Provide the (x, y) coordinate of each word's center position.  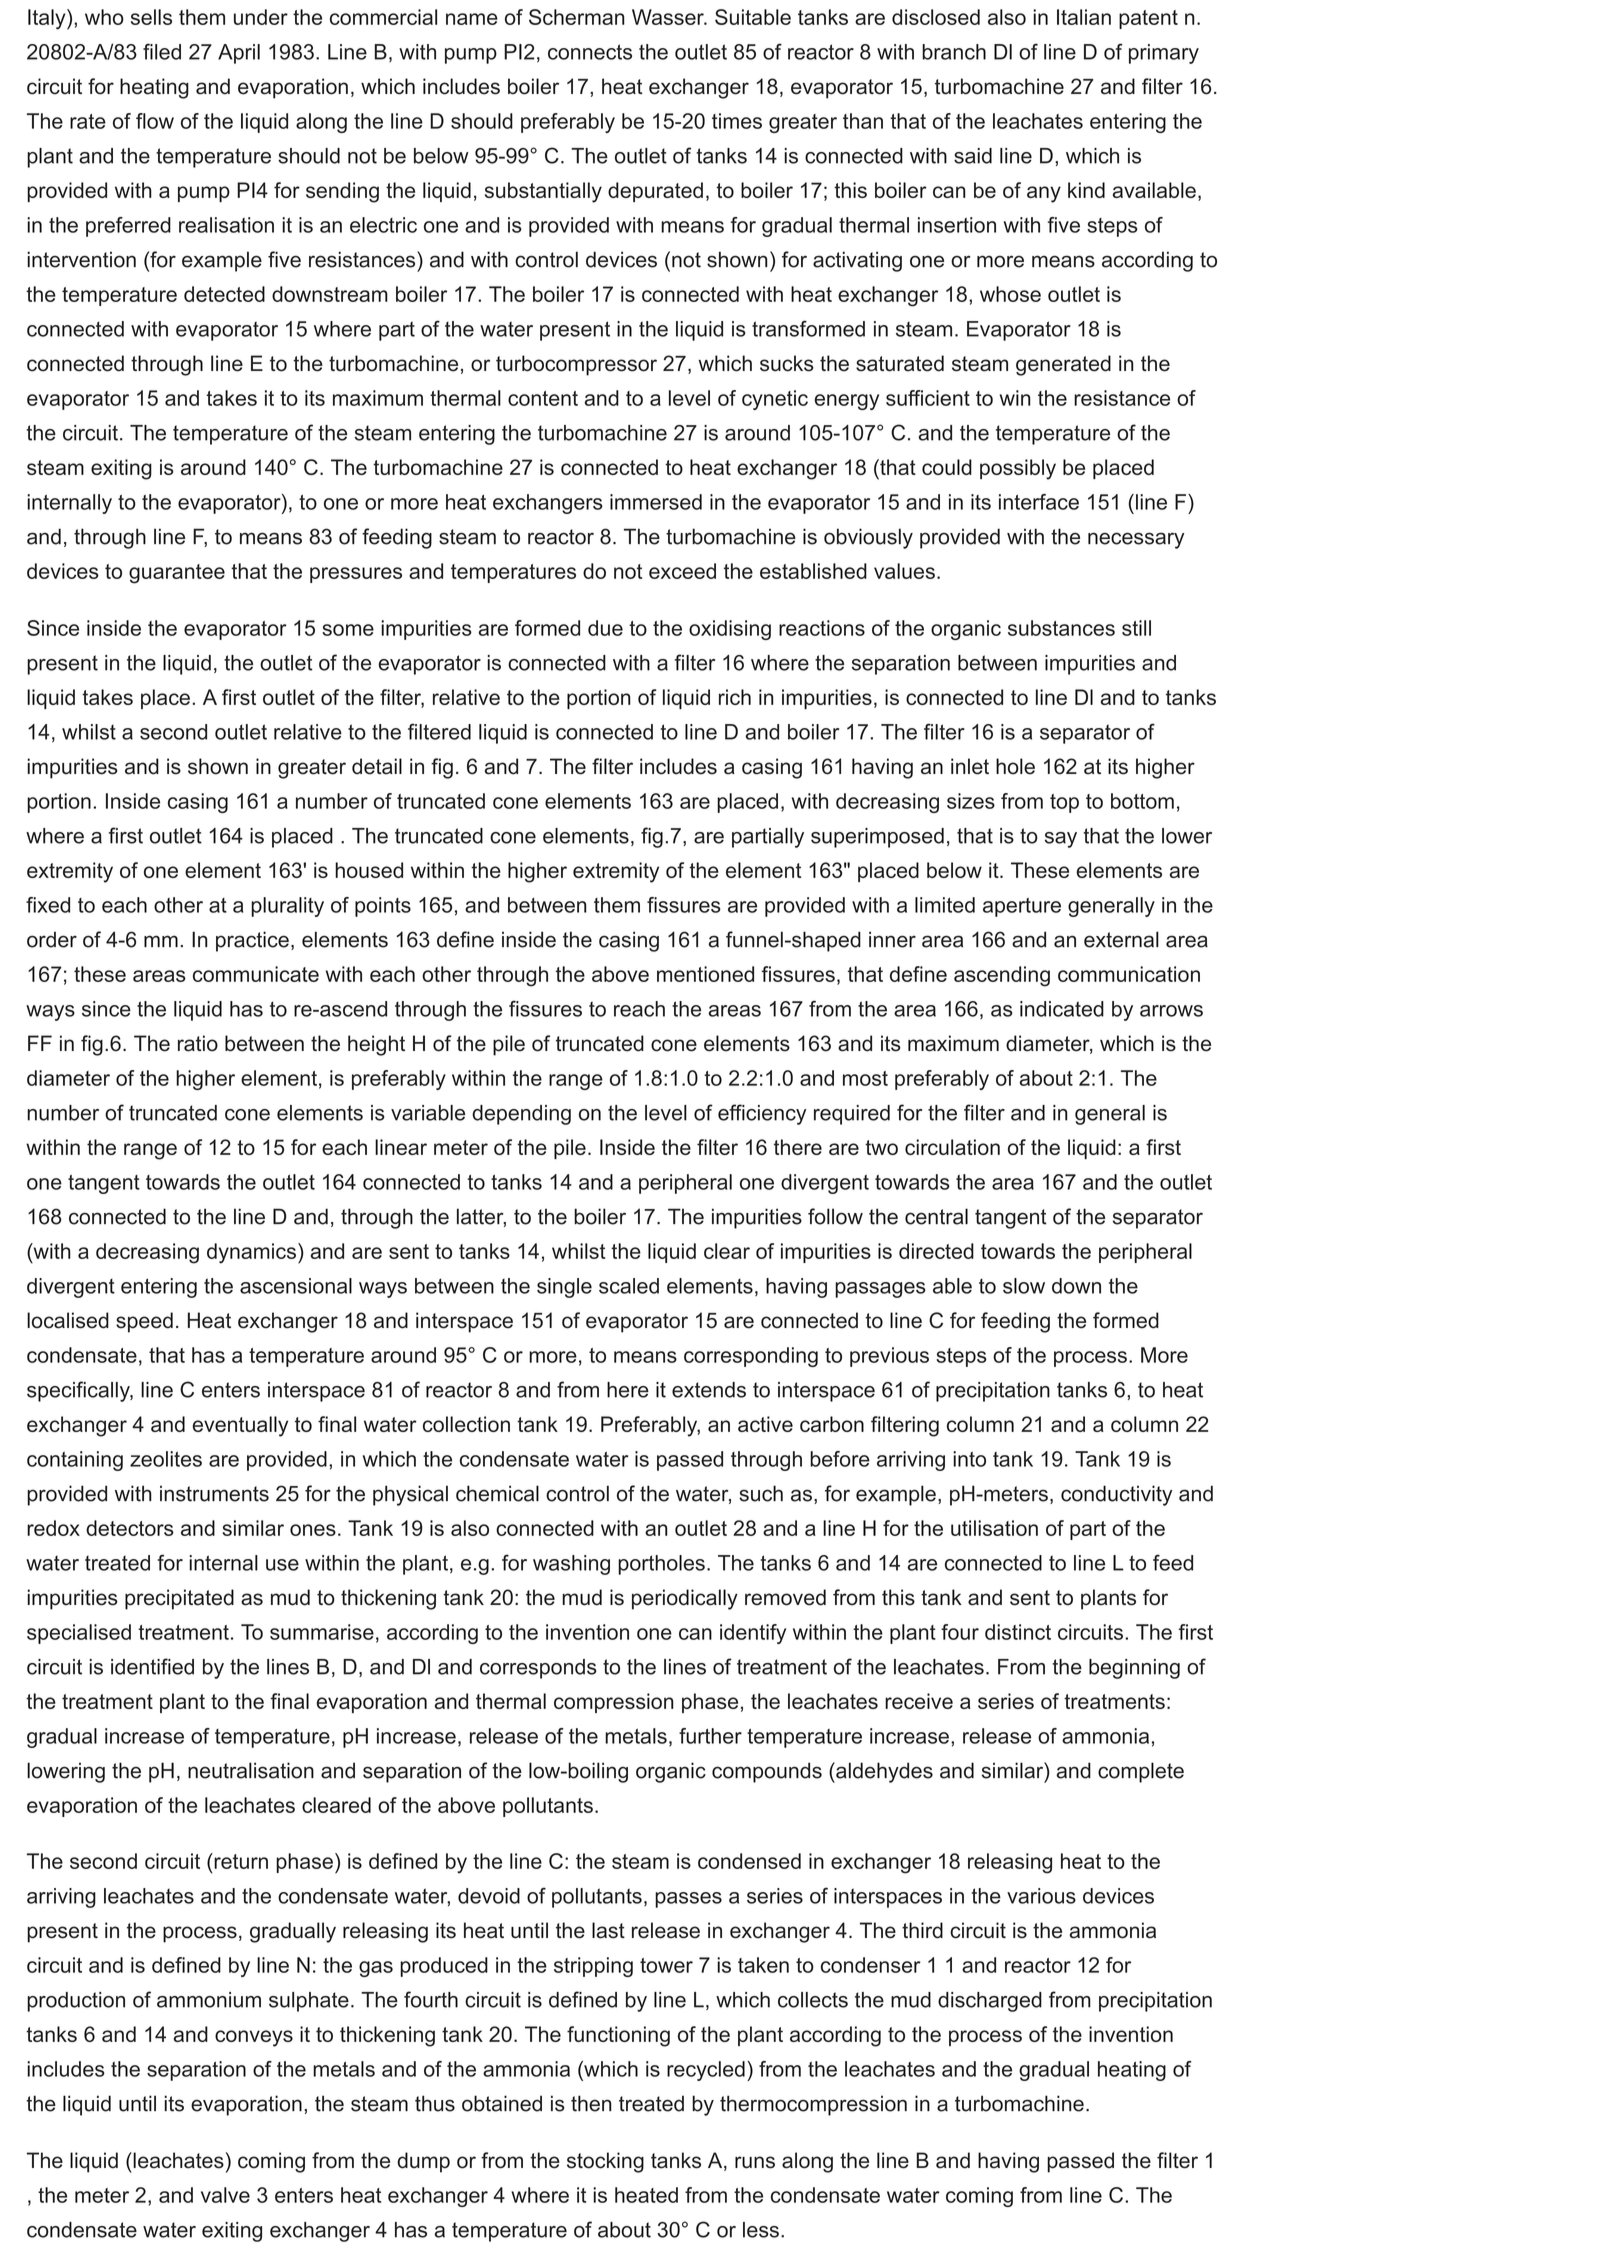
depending (521, 1115)
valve (225, 2195)
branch (954, 52)
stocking (605, 2162)
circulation (952, 1147)
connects (590, 52)
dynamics (251, 1253)
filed (162, 51)
